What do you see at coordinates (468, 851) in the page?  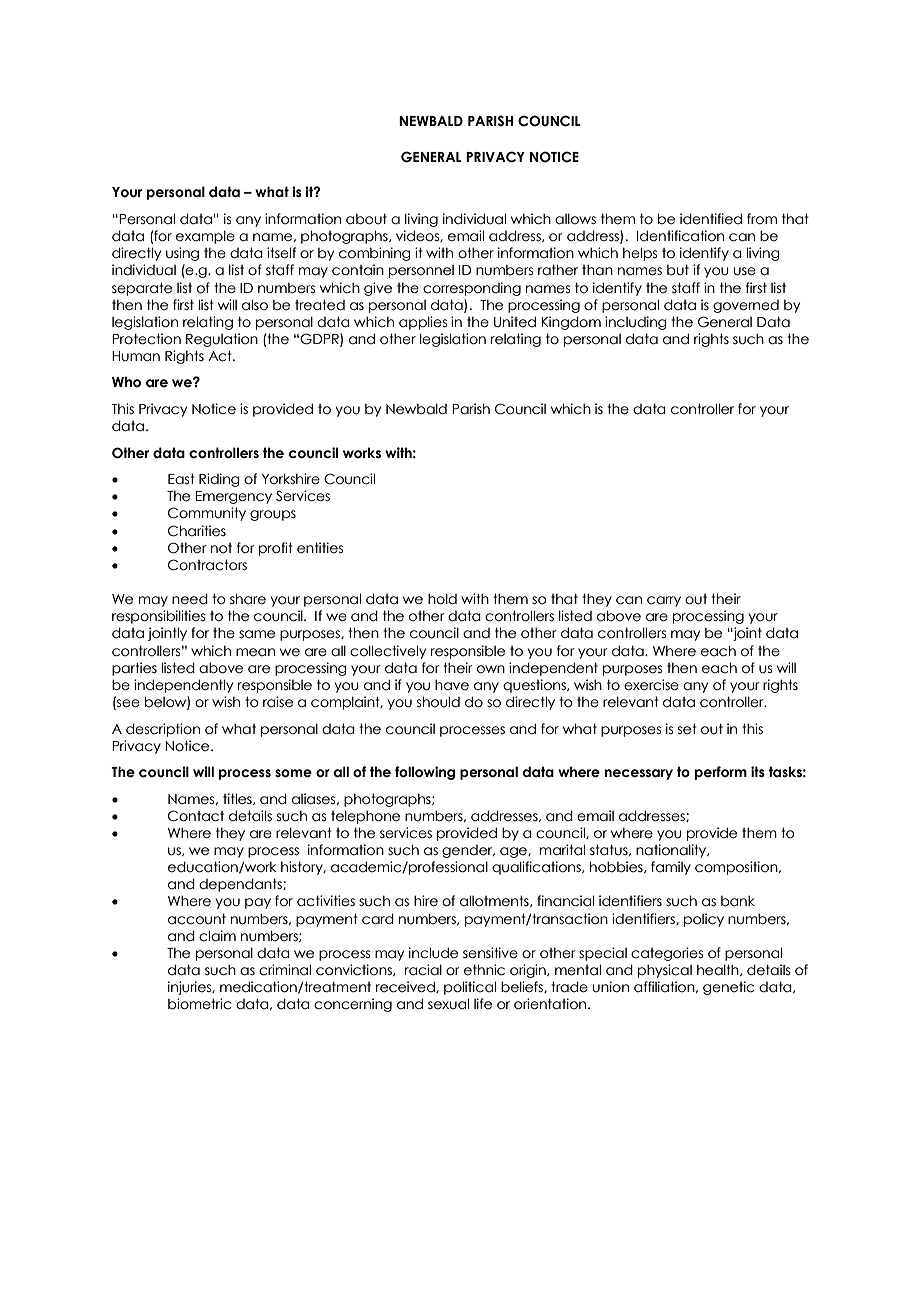 I see `gender` at bounding box center [468, 851].
